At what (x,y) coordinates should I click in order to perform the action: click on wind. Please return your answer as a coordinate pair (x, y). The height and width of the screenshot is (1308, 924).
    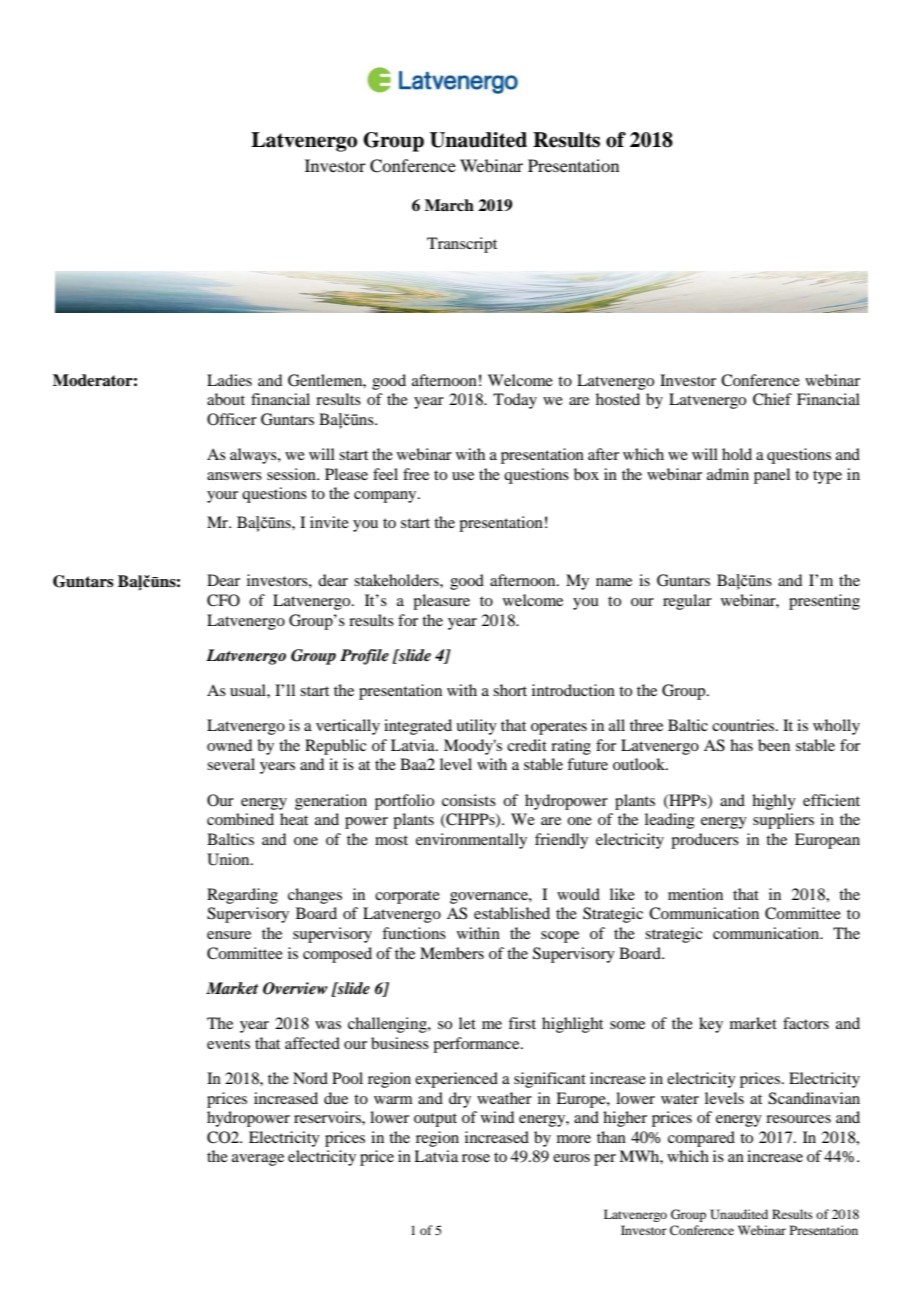
    Looking at the image, I should click on (497, 1117).
